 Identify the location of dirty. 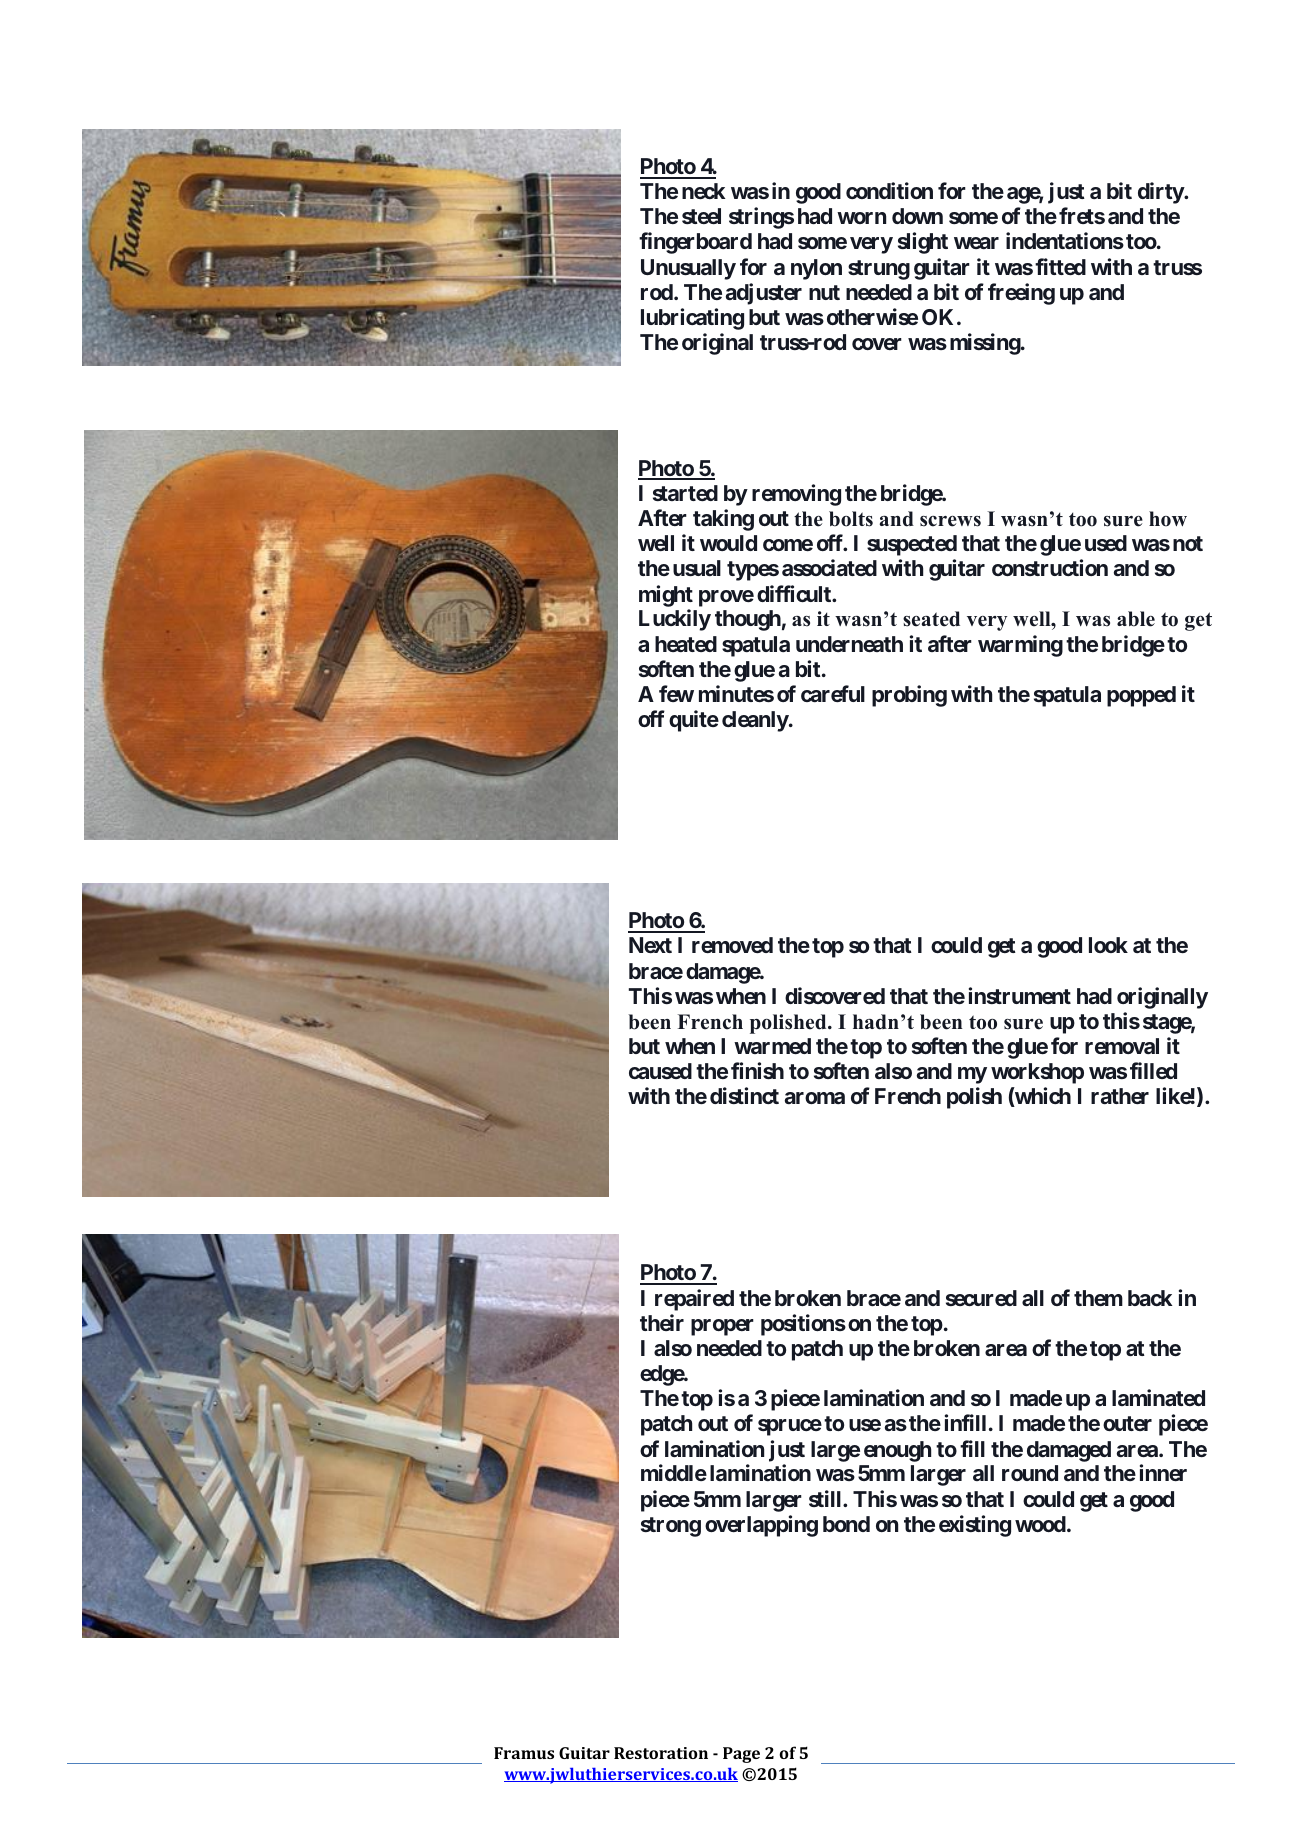
(1161, 193).
